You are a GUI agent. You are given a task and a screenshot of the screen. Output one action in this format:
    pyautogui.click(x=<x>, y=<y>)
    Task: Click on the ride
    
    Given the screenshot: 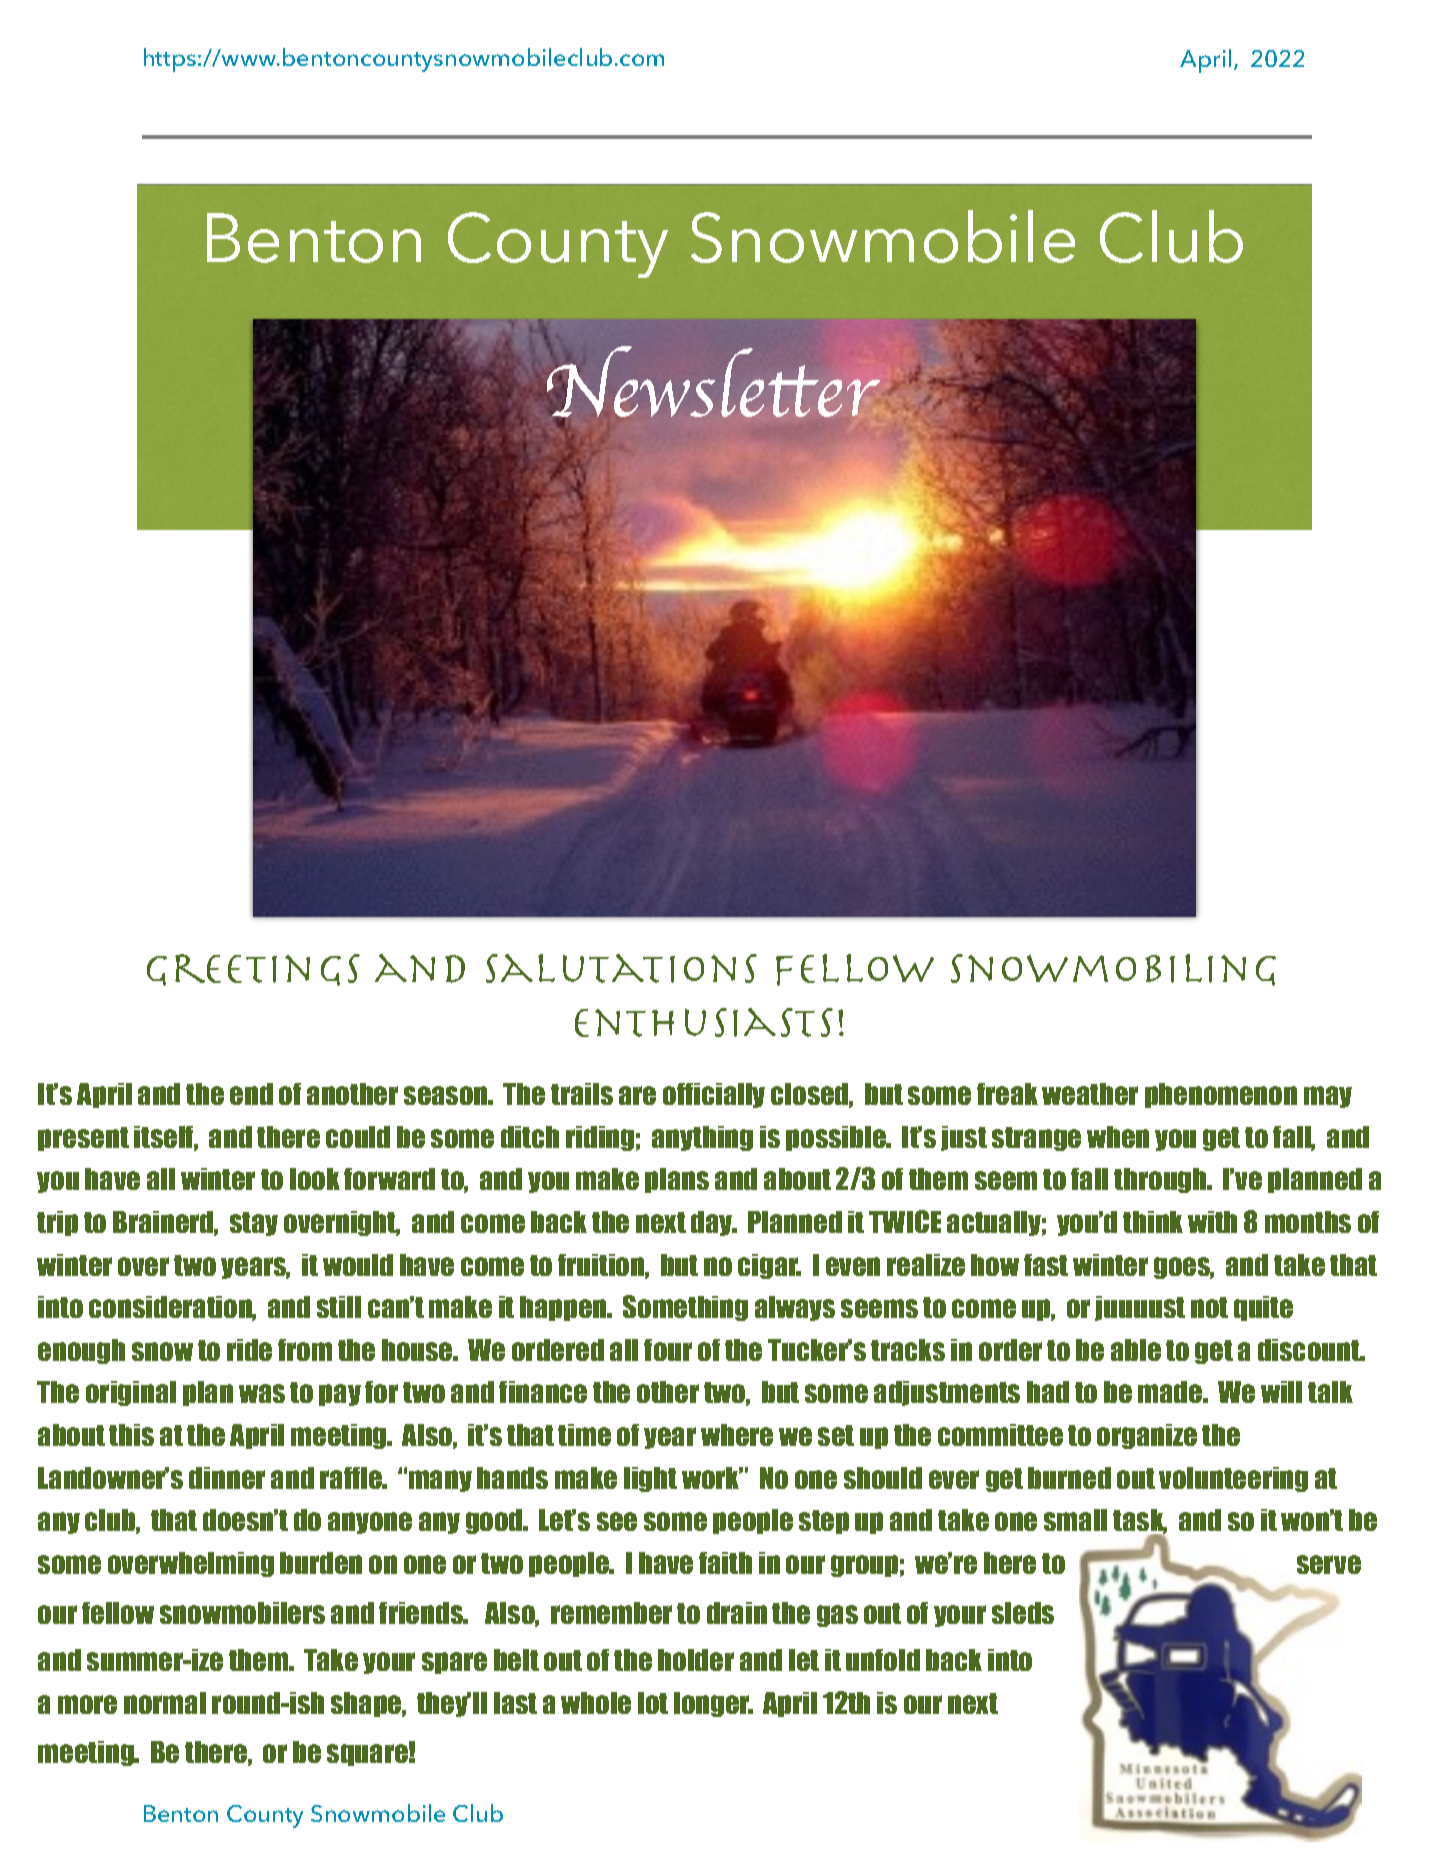 What is the action you would take?
    pyautogui.click(x=249, y=1350)
